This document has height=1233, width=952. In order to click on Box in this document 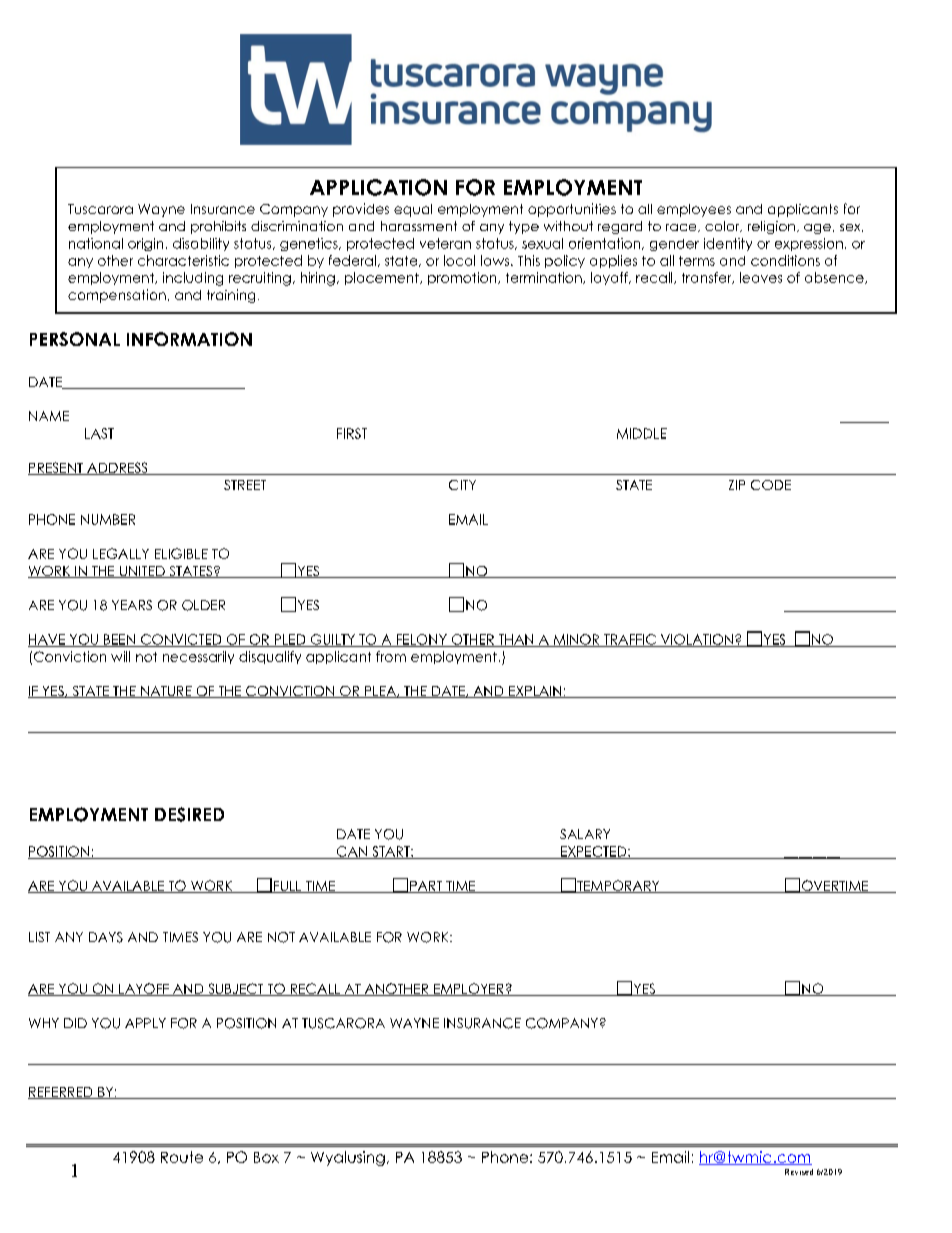, I will do `click(266, 1157)`.
